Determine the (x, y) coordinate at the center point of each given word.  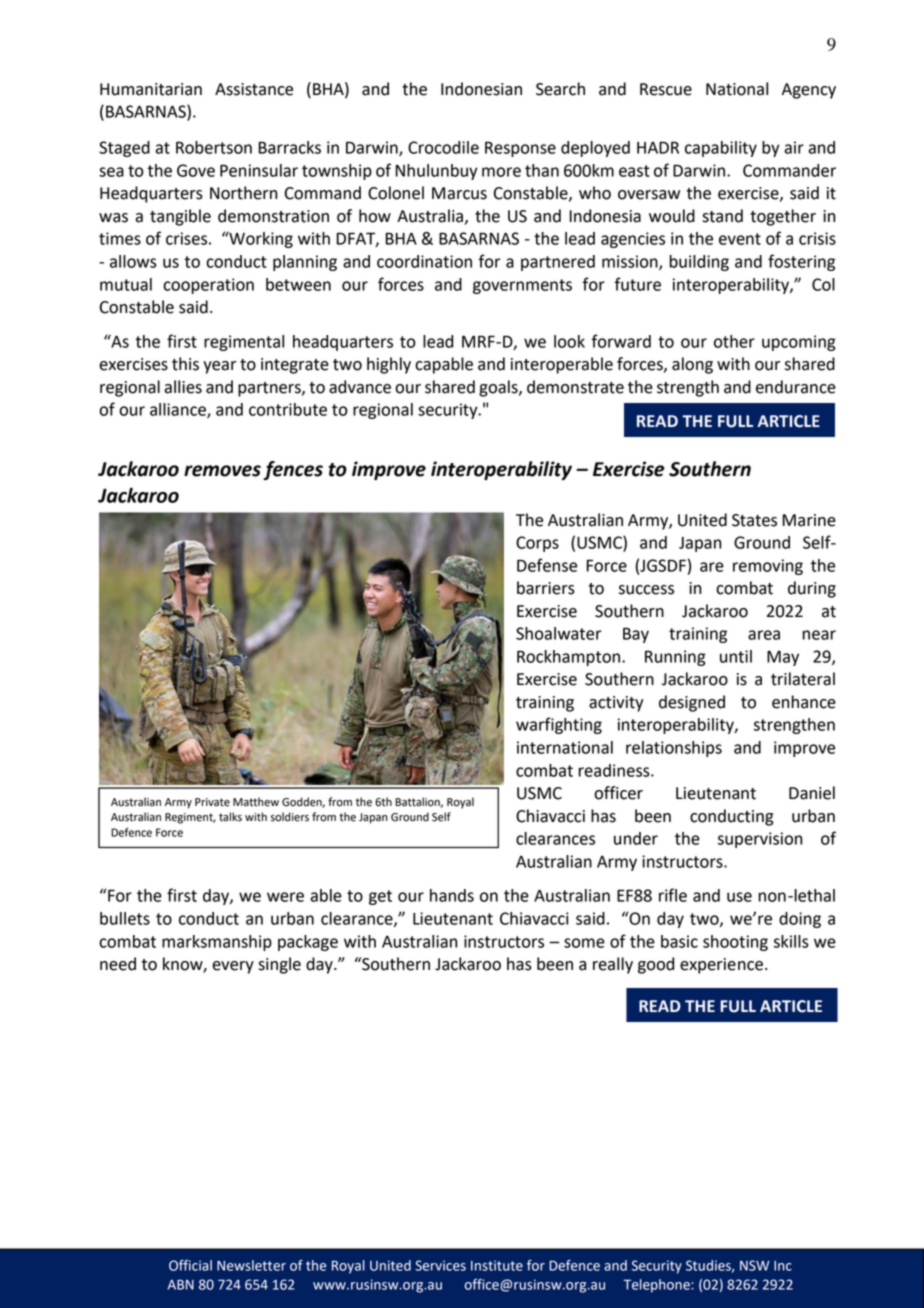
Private (212, 802)
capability (721, 149)
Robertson (214, 147)
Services (440, 1265)
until (736, 656)
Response (520, 149)
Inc (783, 1266)
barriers (546, 588)
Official (190, 1265)
